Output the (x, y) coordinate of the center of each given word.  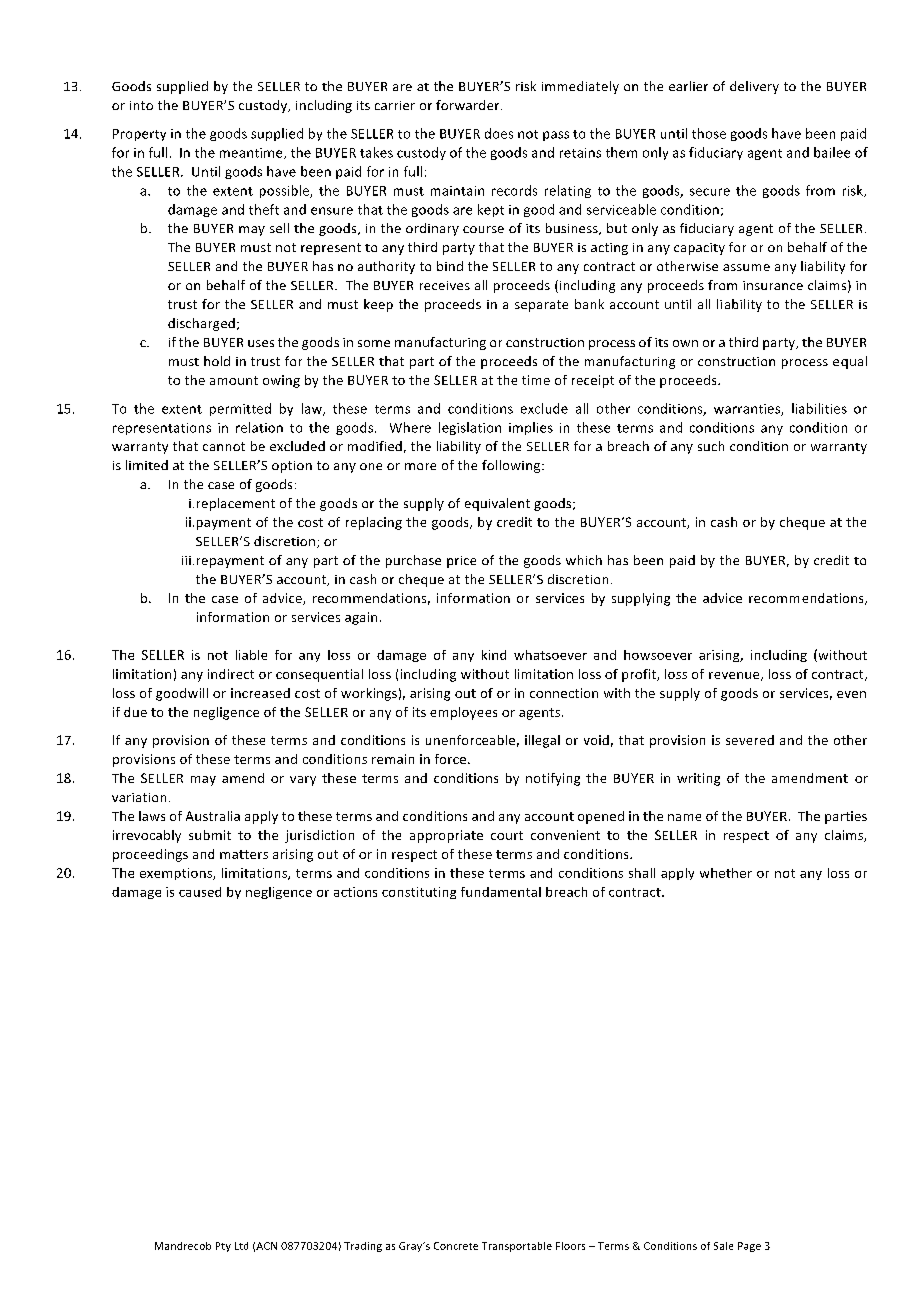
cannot (224, 446)
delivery (754, 87)
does (499, 133)
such (711, 446)
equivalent (497, 504)
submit (210, 835)
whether (726, 873)
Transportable (517, 1247)
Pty (223, 1247)
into (141, 105)
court (507, 835)
